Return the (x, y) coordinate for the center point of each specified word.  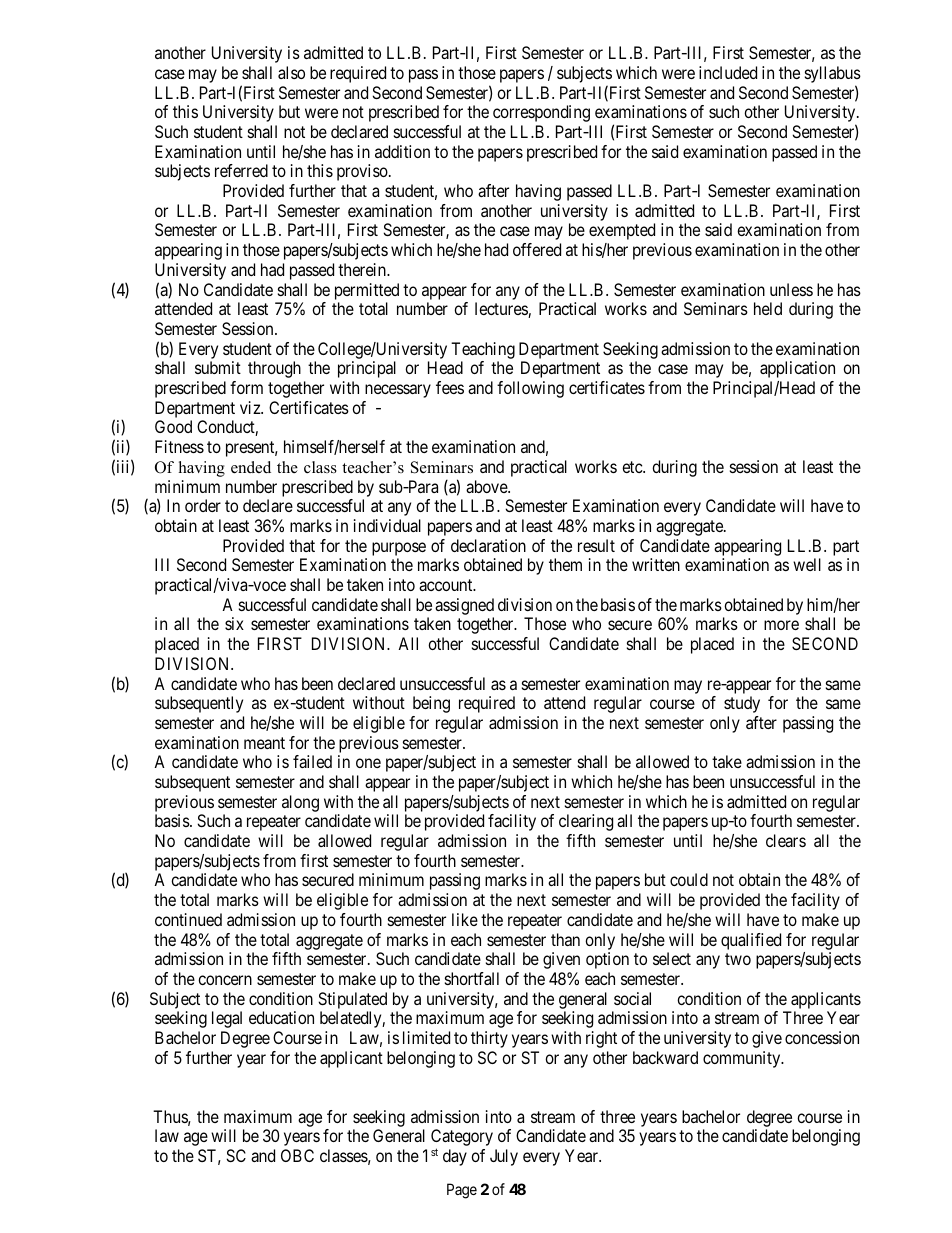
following (530, 389)
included (728, 72)
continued (188, 919)
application (797, 369)
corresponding (541, 113)
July (504, 1157)
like (465, 919)
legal (227, 1019)
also (291, 72)
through (274, 369)
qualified (751, 941)
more (781, 625)
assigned (464, 606)
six (234, 623)
